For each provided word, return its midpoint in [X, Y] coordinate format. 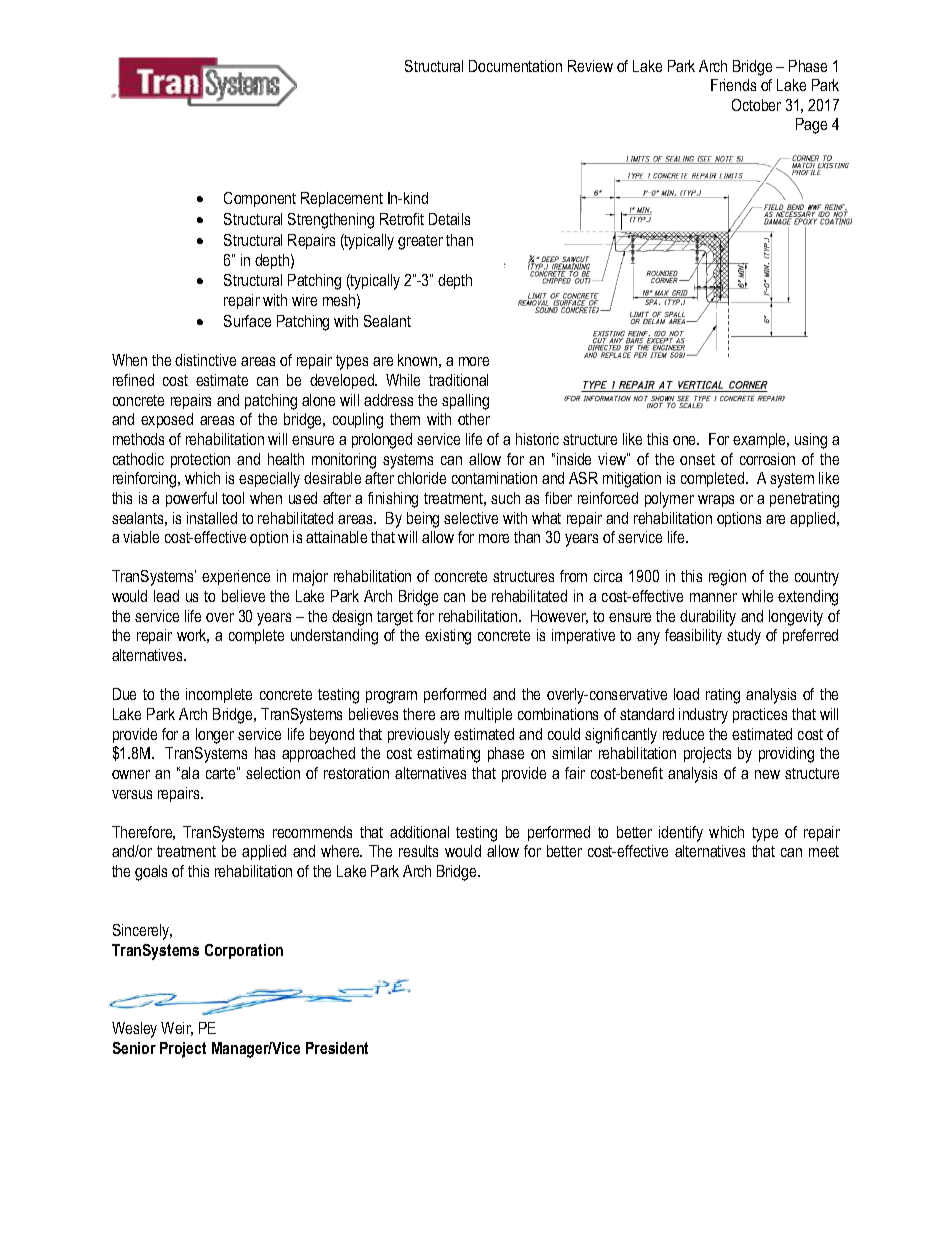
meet [824, 851]
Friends [733, 85]
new [767, 774]
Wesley [134, 1030]
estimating [448, 755]
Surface [247, 321]
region [727, 578]
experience [236, 577]
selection [273, 773]
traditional [458, 380]
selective [471, 518]
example [761, 440]
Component [260, 199]
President [337, 1048]
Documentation [515, 66]
